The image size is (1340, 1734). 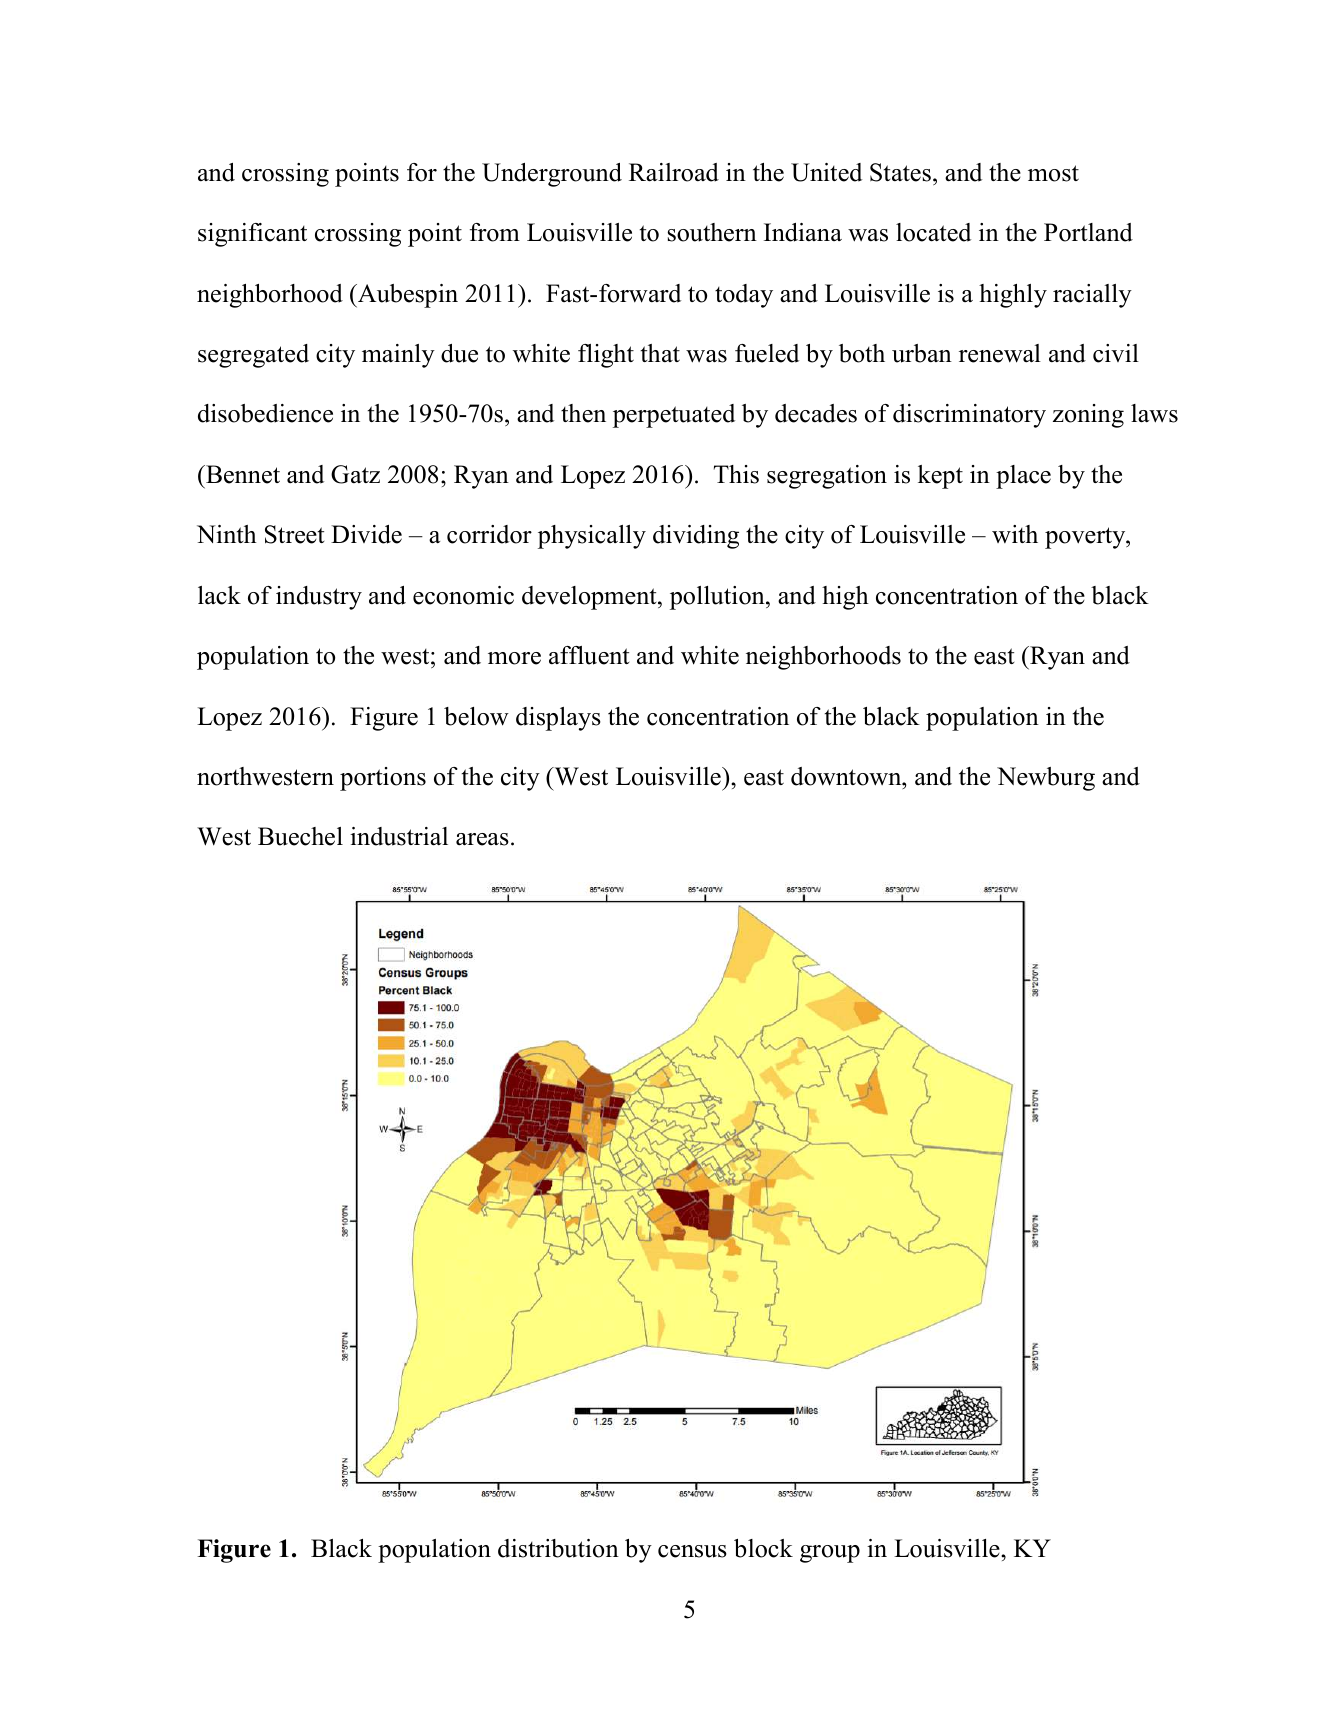 What do you see at coordinates (712, 232) in the image?
I see `southern` at bounding box center [712, 232].
